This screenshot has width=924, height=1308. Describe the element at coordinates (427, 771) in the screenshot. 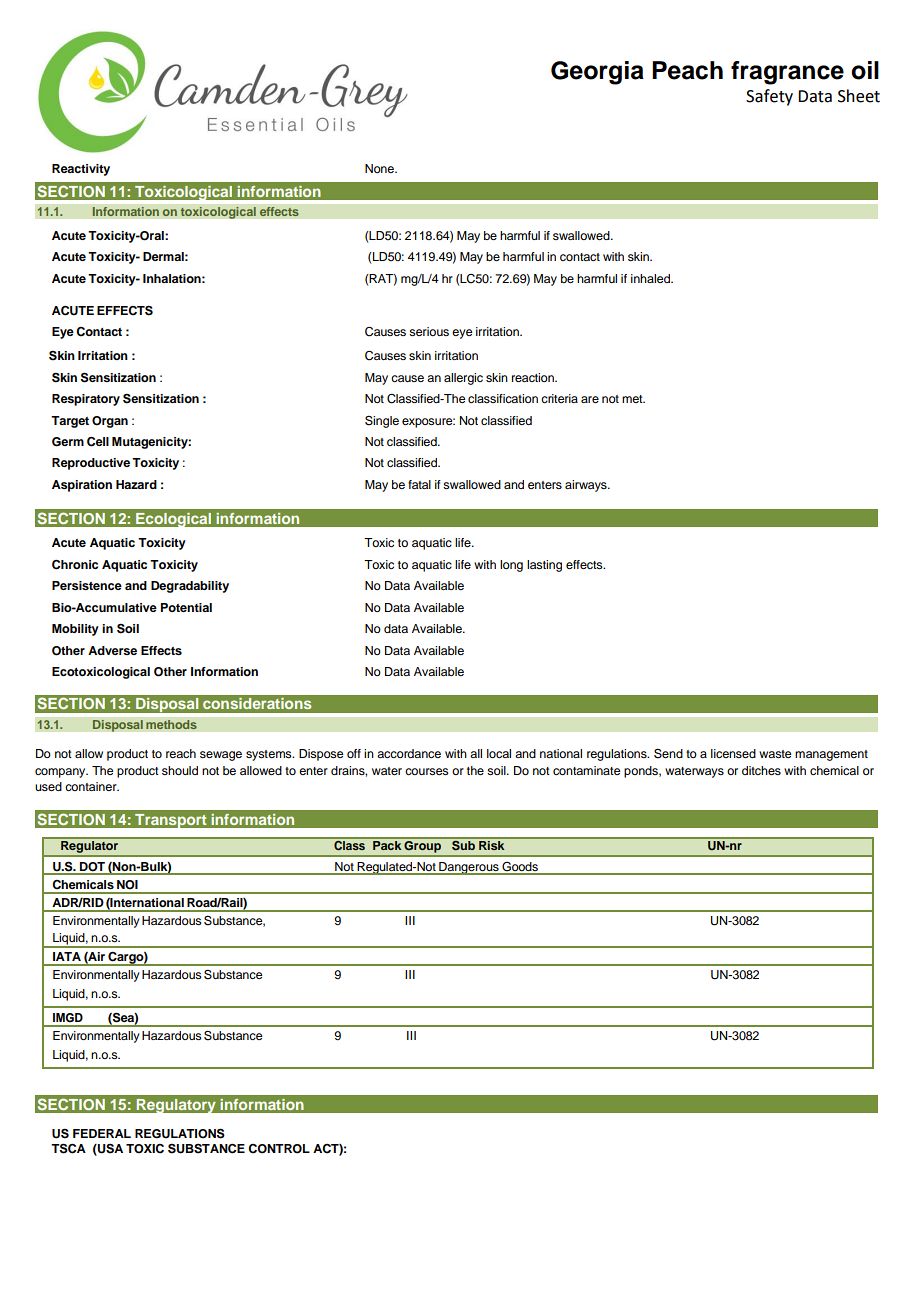

I see `courses` at that location.
